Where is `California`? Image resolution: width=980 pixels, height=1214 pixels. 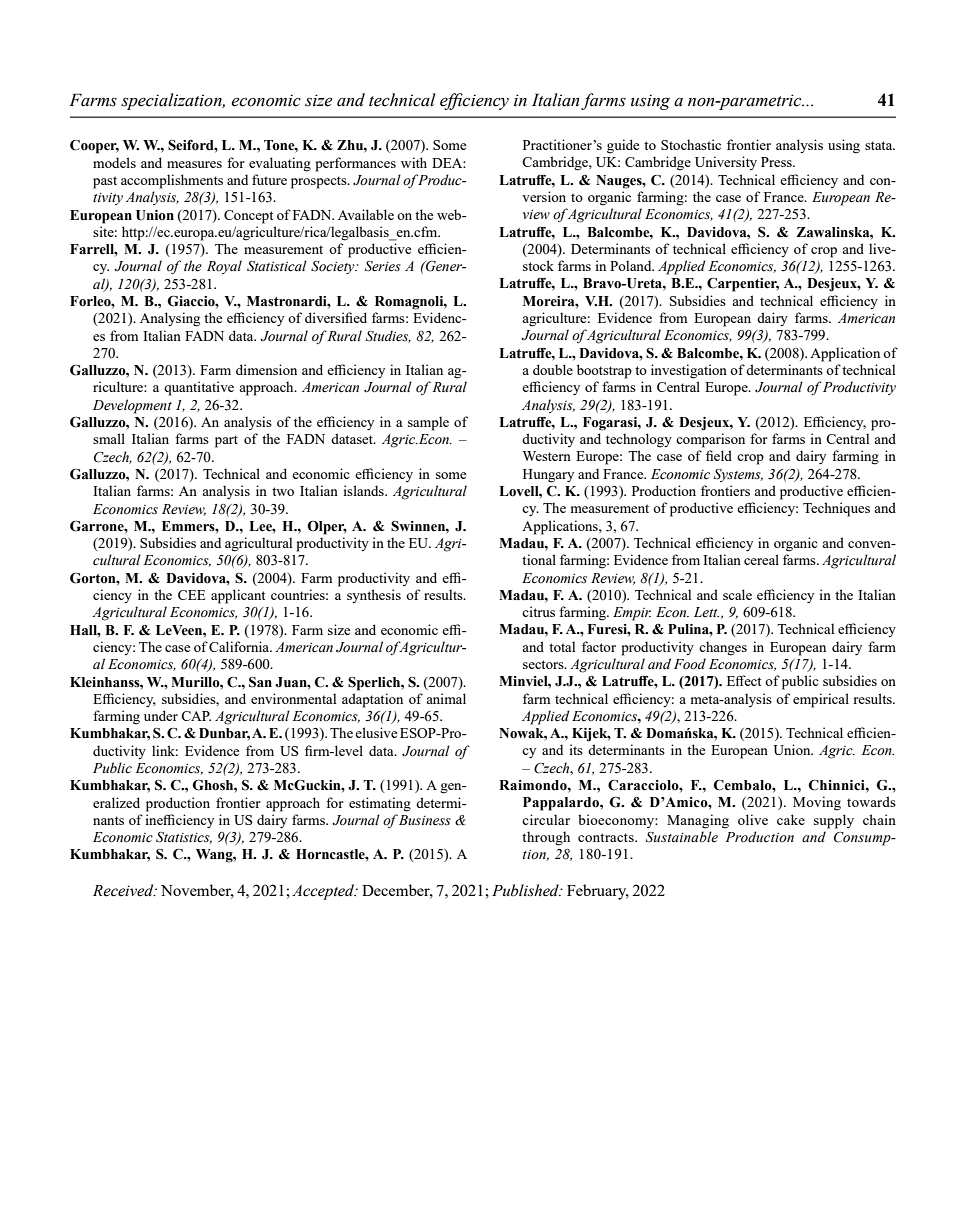 California is located at coordinates (240, 646).
